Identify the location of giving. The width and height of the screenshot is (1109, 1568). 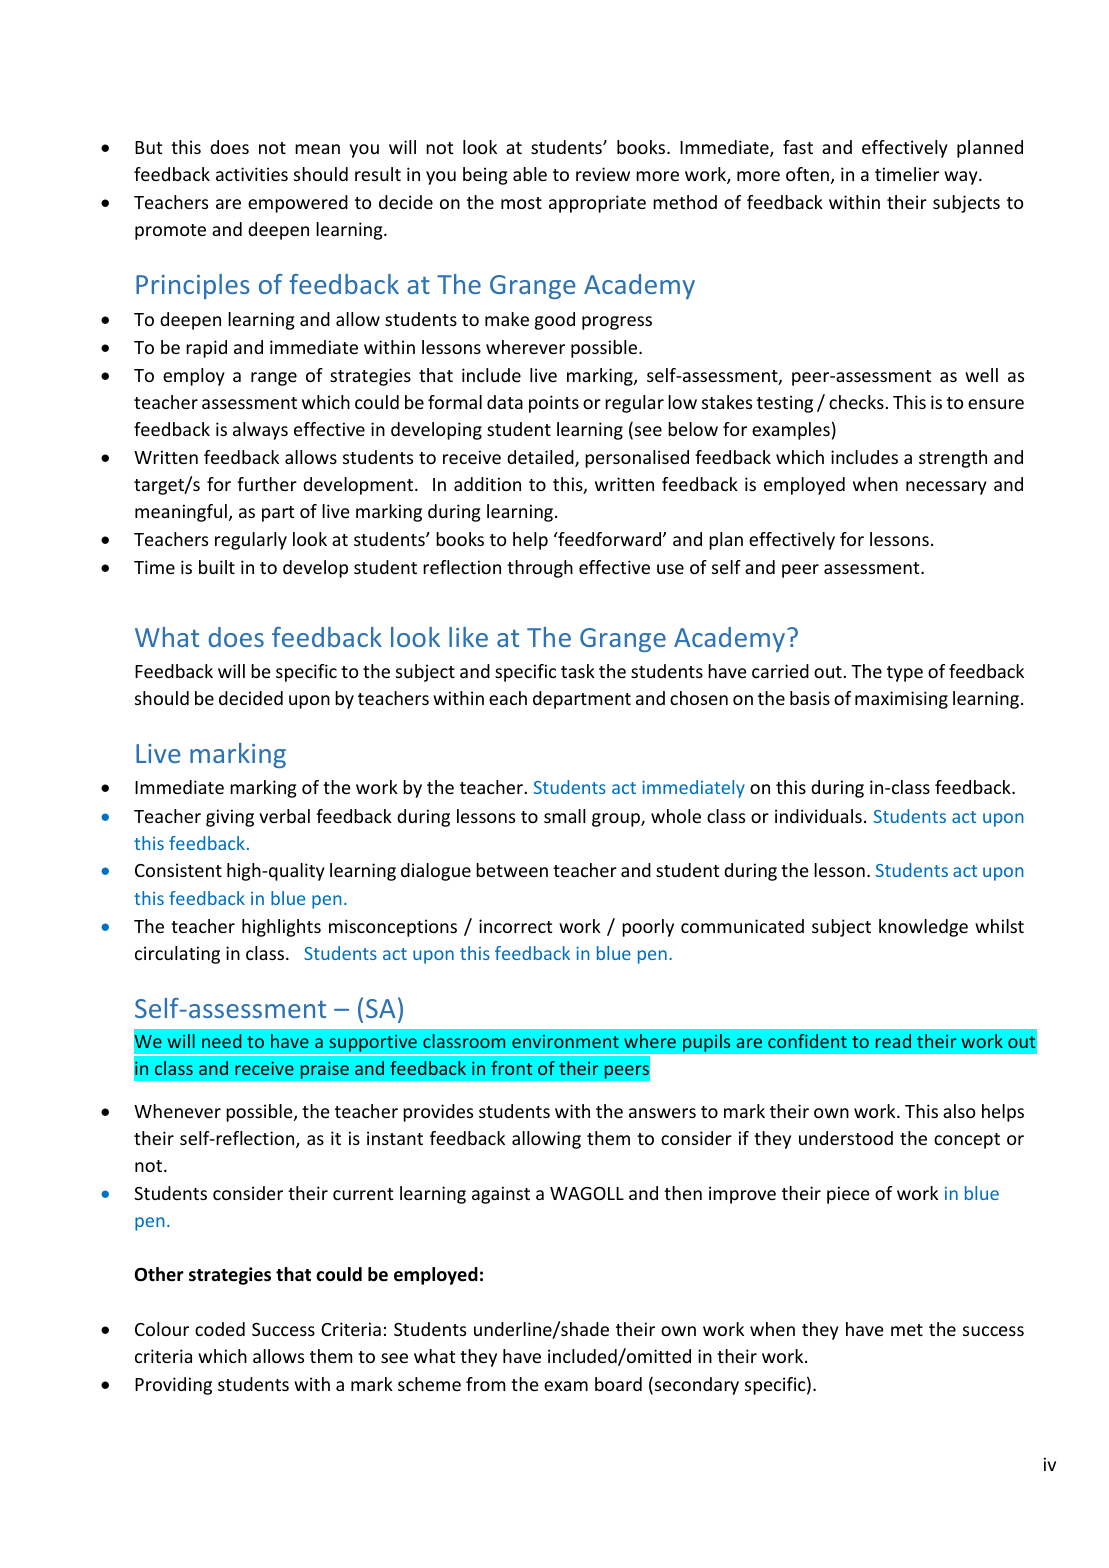
(230, 818).
